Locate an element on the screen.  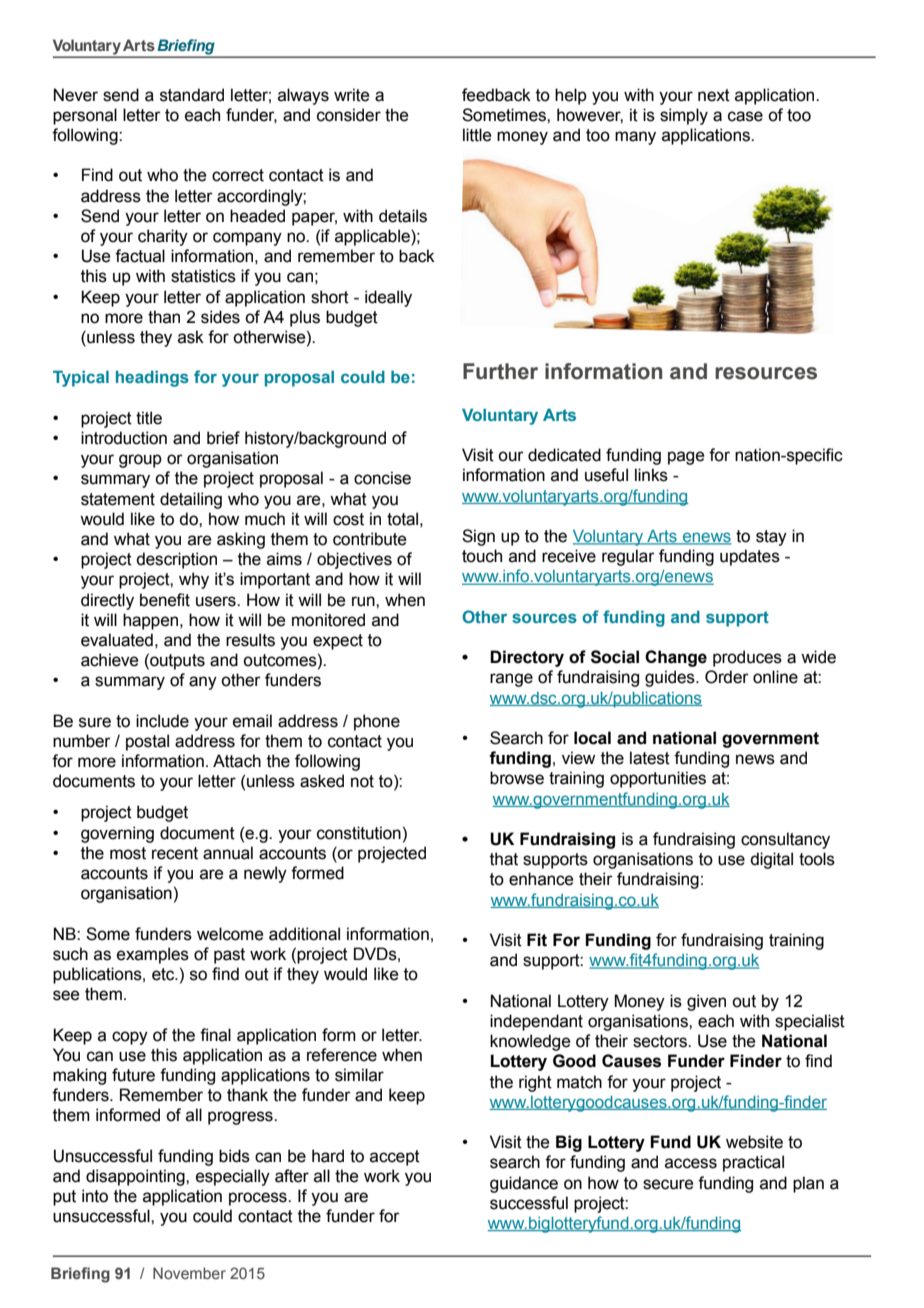
standard is located at coordinates (192, 95).
